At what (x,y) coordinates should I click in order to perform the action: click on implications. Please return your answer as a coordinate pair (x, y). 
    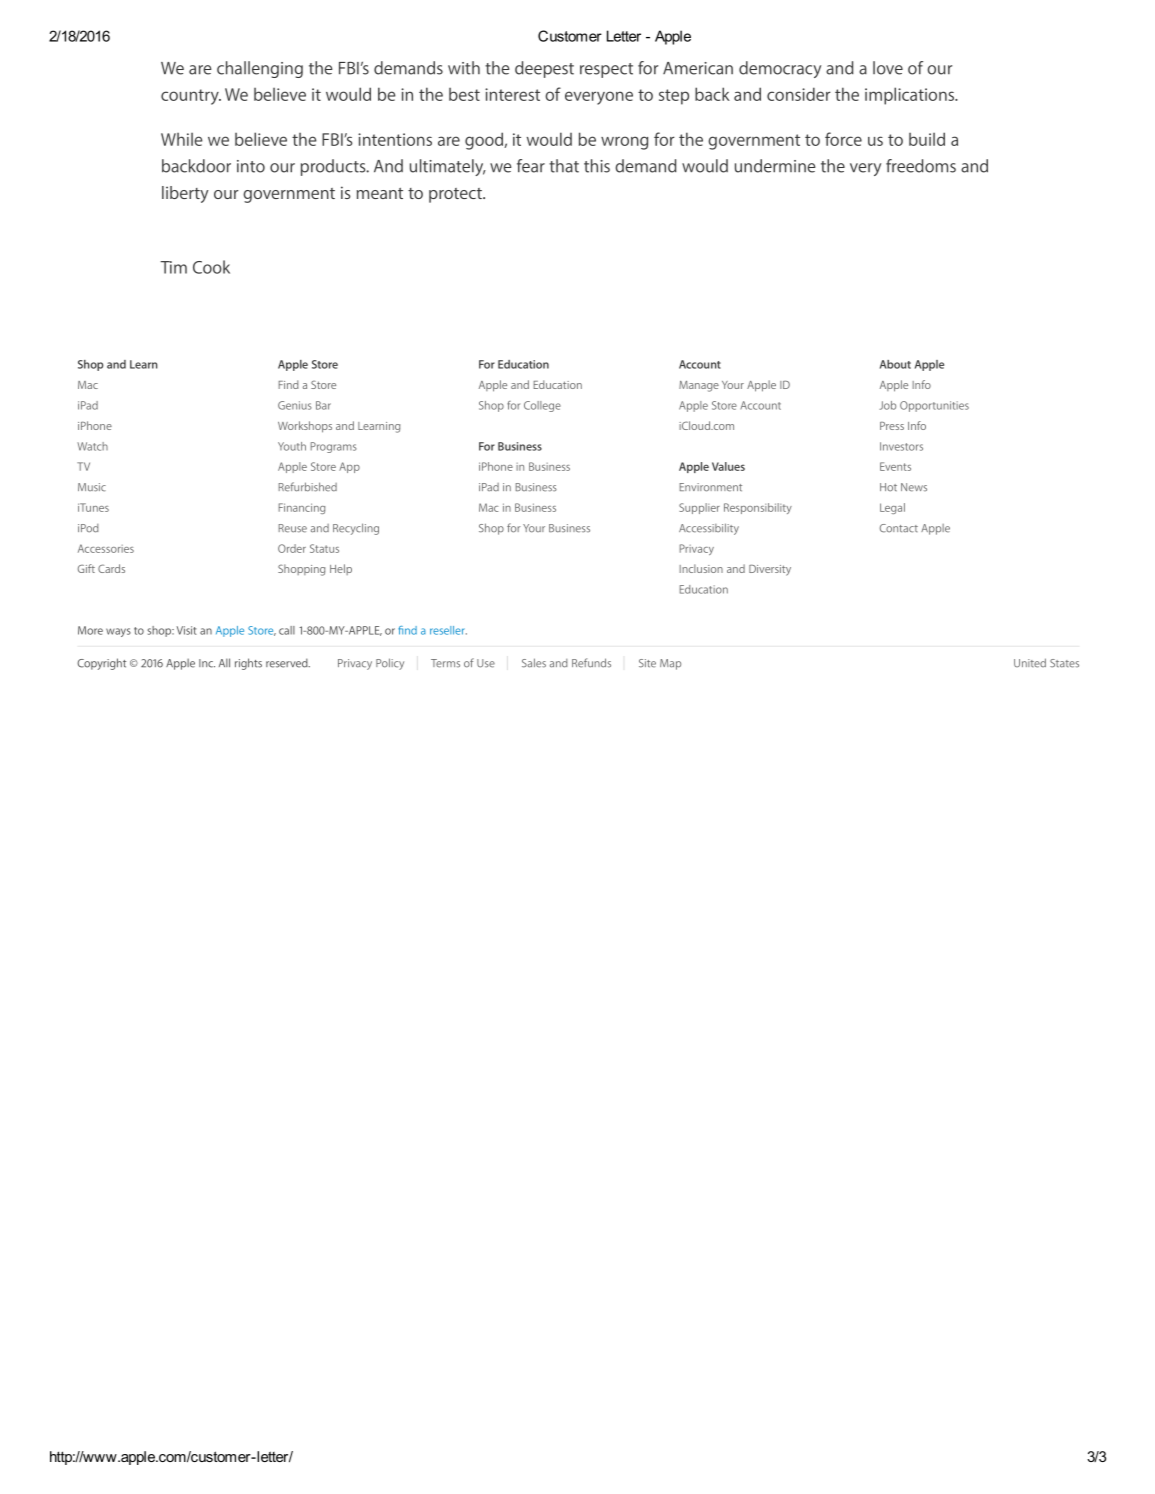
    Looking at the image, I should click on (911, 96).
